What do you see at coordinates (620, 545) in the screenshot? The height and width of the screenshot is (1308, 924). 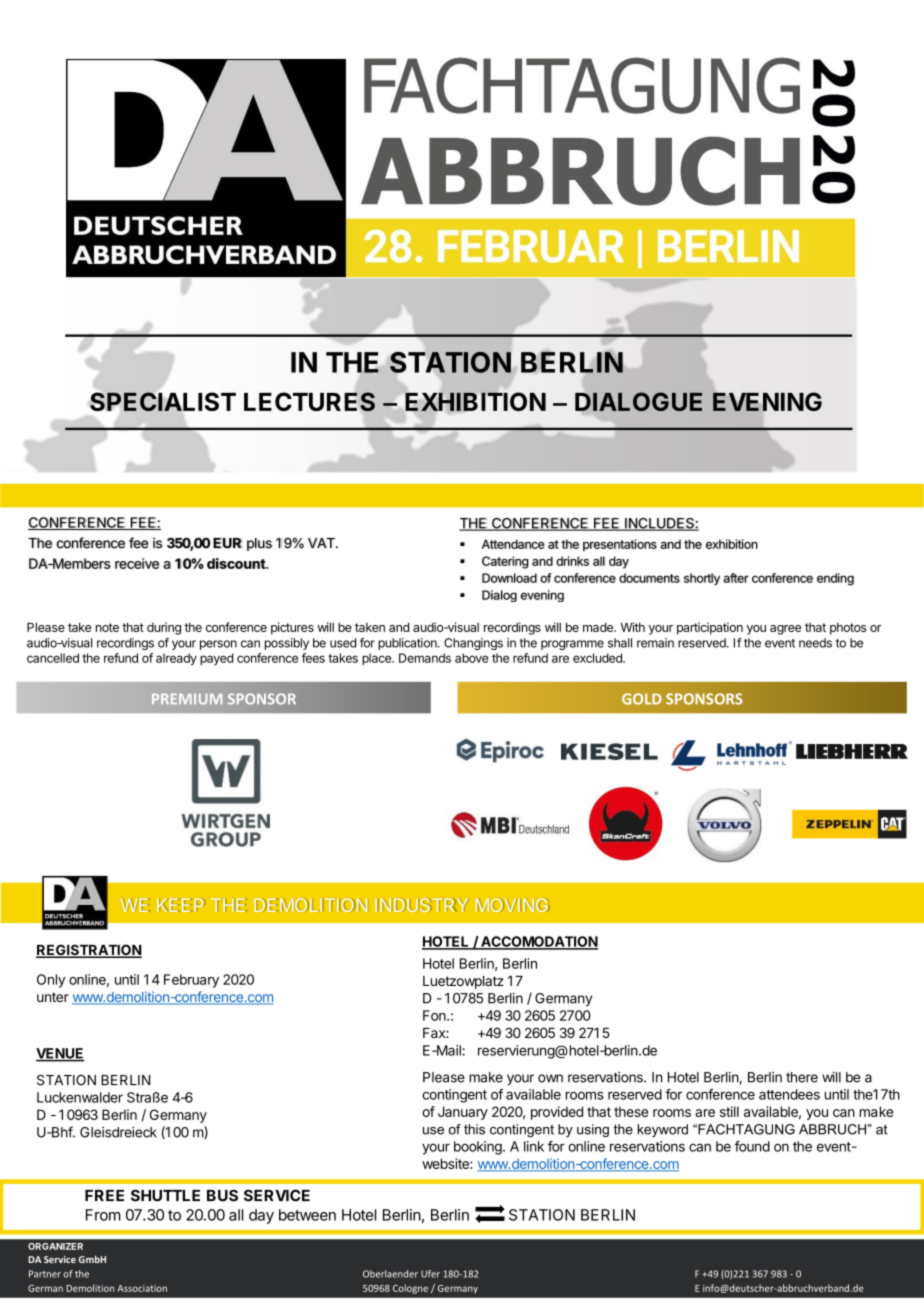 I see `presentations` at bounding box center [620, 545].
